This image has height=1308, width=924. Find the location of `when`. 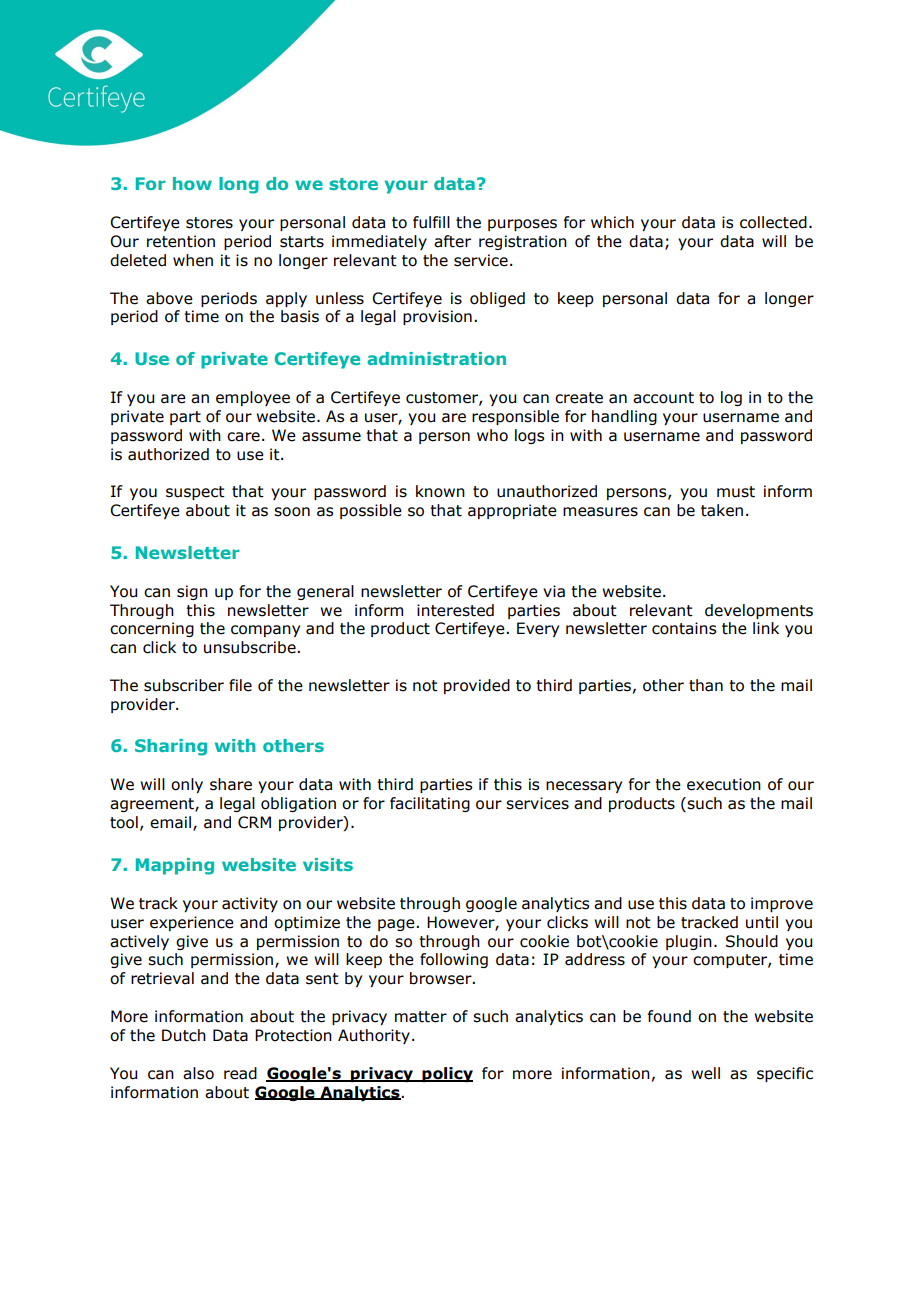

when is located at coordinates (193, 260).
